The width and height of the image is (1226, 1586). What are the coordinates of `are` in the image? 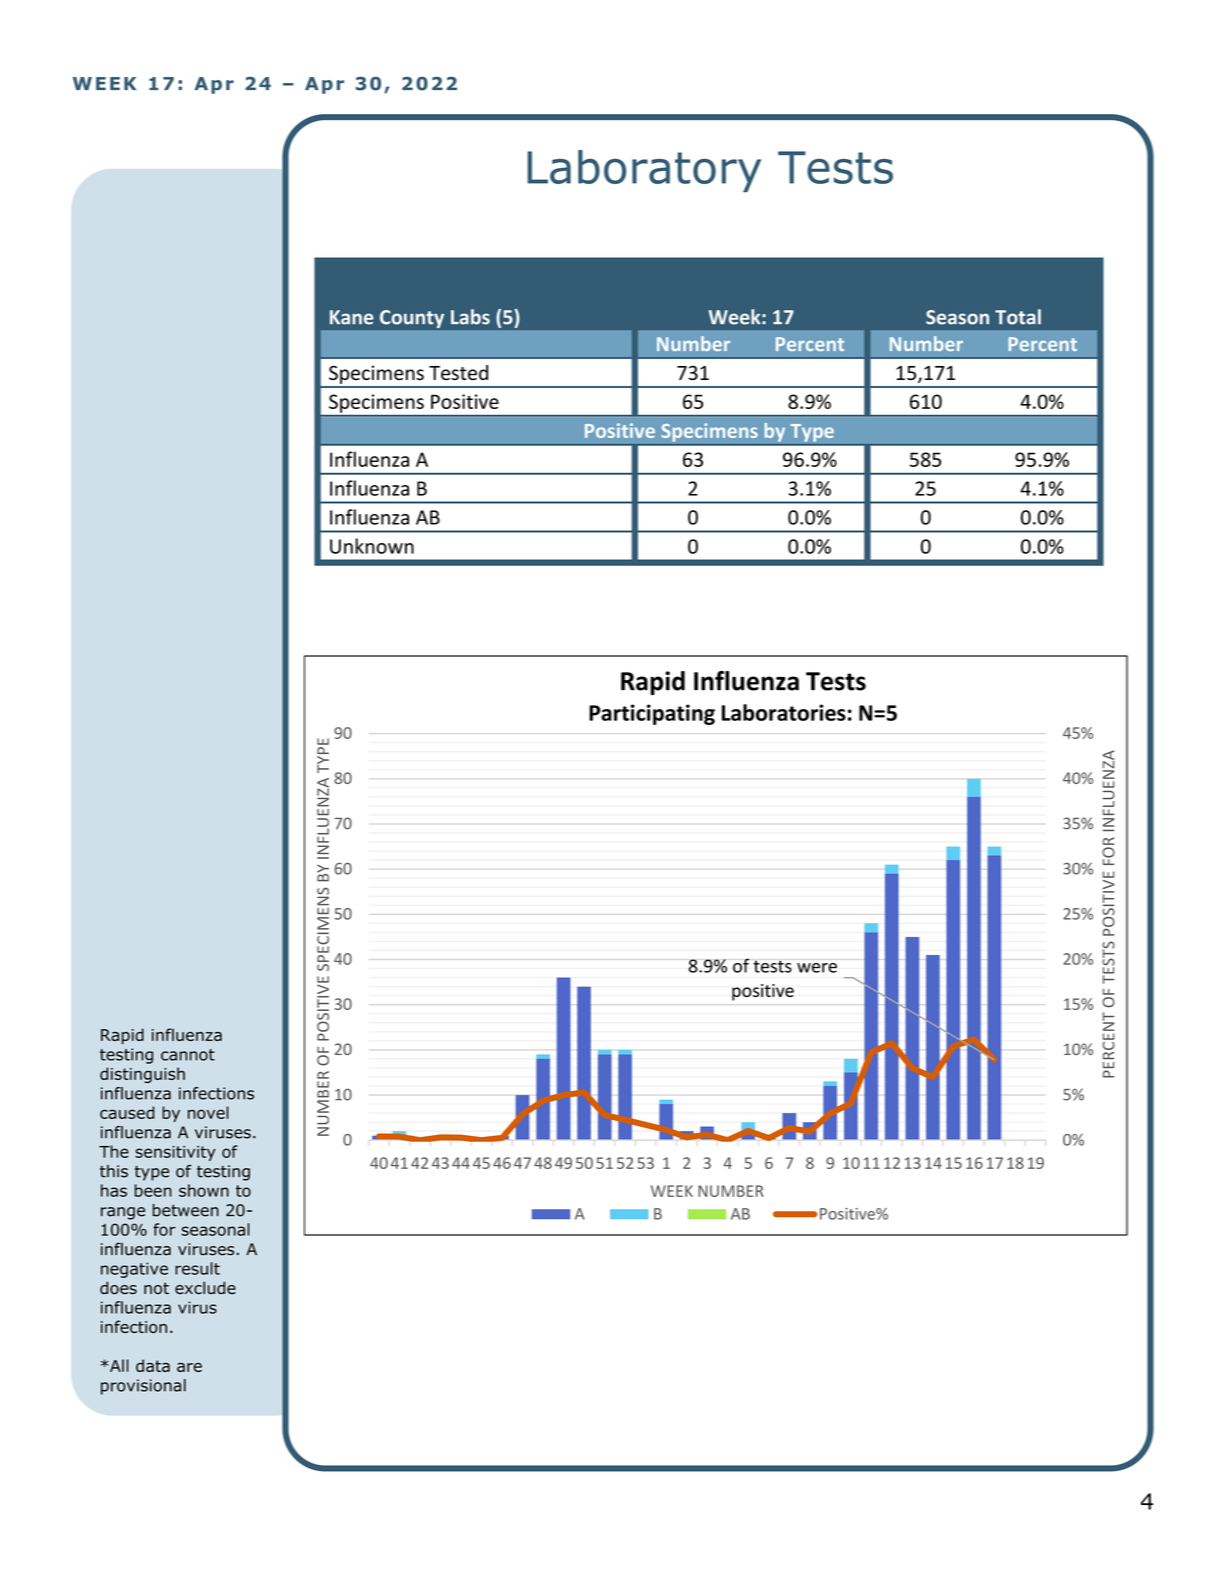 It's located at (189, 1367).
